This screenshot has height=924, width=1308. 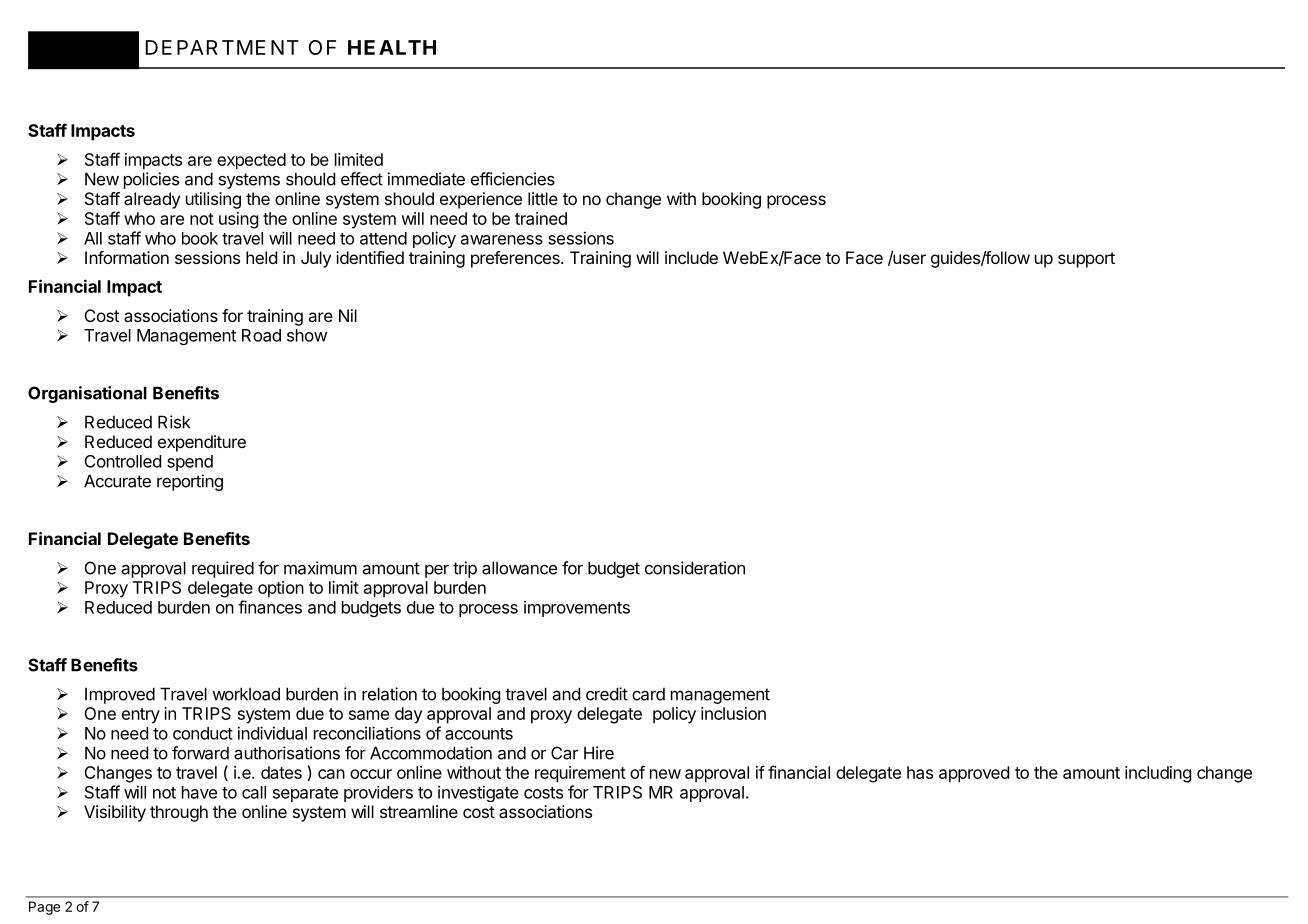 I want to click on Risk, so click(x=174, y=422).
